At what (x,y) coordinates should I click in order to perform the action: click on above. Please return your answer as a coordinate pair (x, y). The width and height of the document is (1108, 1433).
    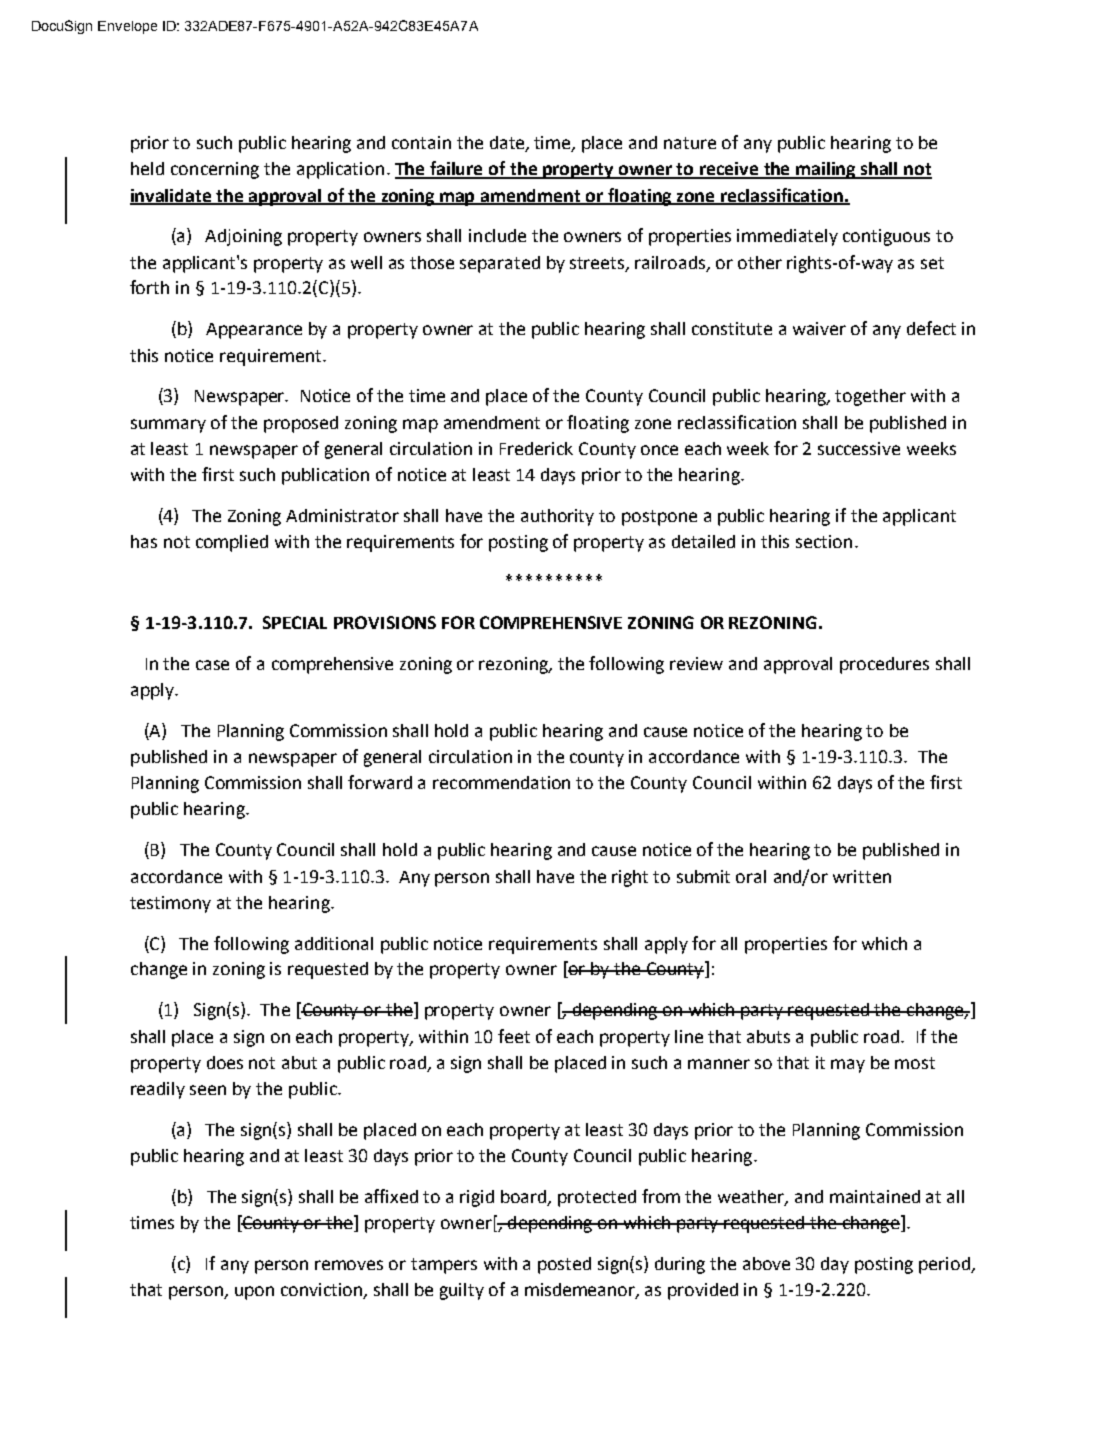
    Looking at the image, I should click on (766, 1263).
